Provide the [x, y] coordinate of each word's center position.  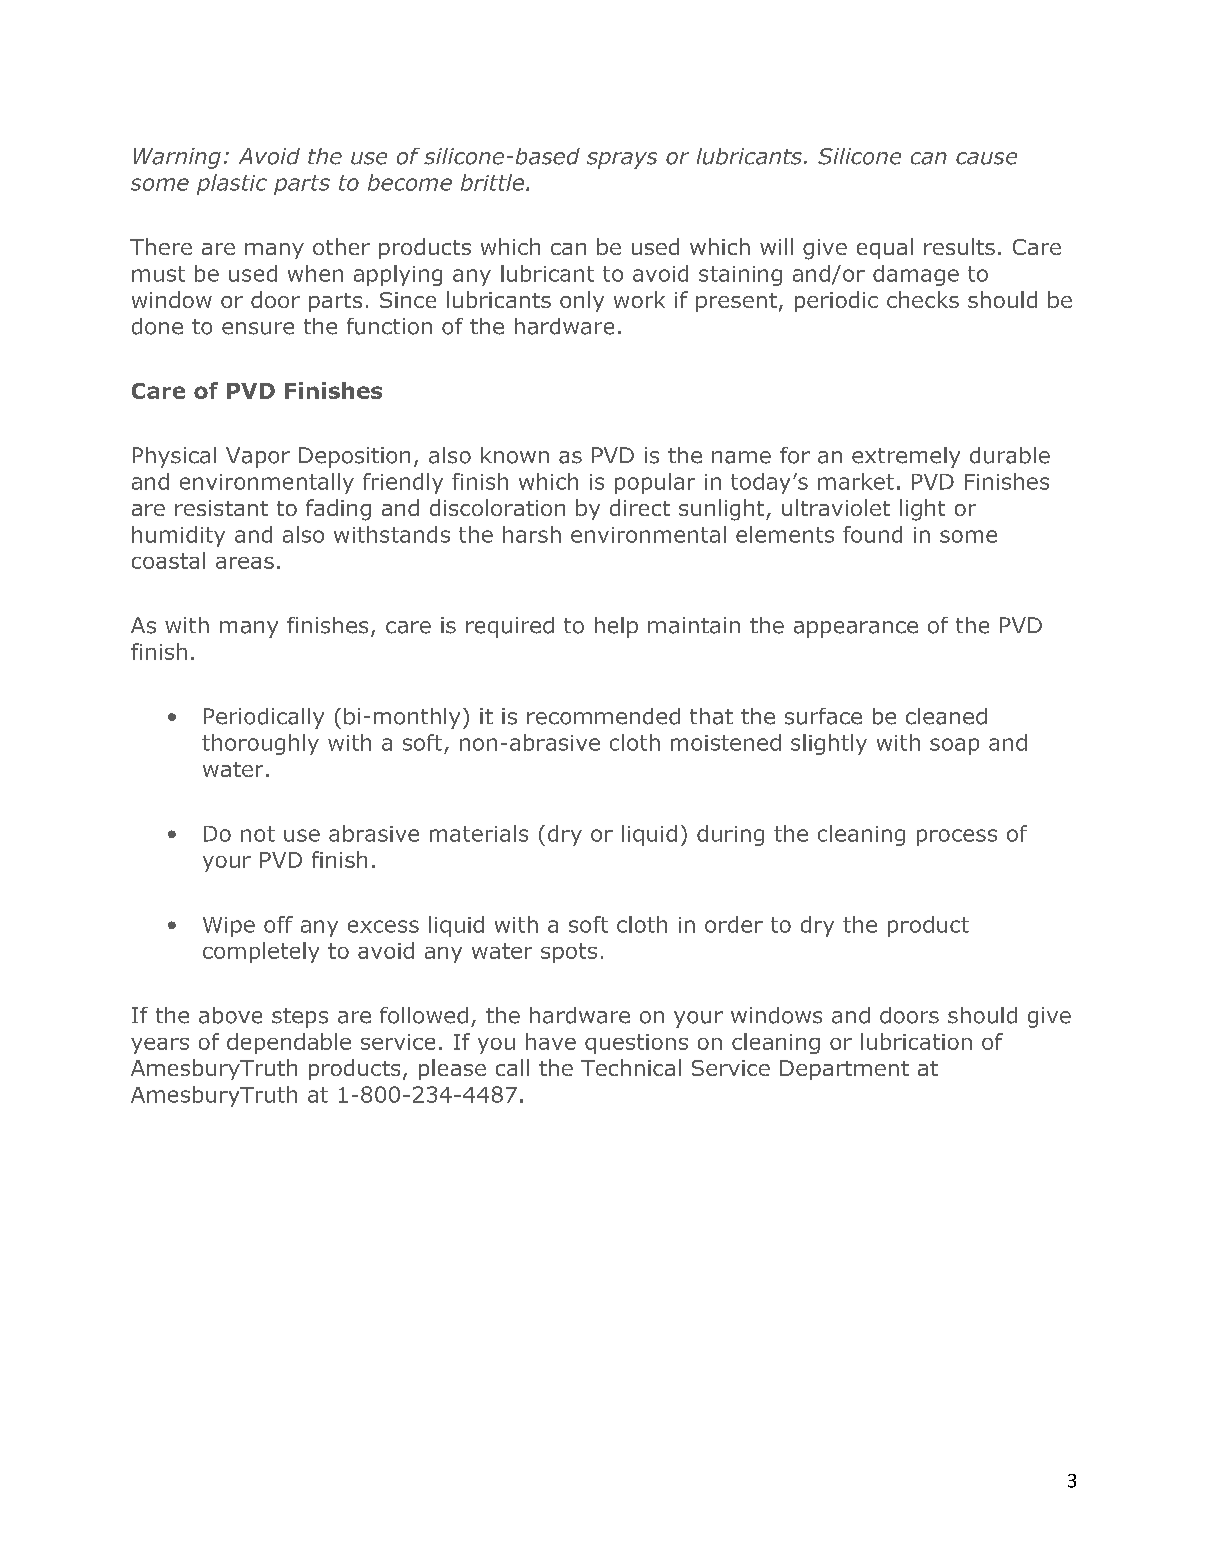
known [515, 455]
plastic [232, 184]
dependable [289, 1043]
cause [986, 158]
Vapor [258, 457]
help [616, 627]
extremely [906, 457]
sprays [622, 160]
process [957, 837]
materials [479, 833]
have [551, 1041]
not [258, 834]
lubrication [916, 1041]
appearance [856, 629]
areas [245, 563]
